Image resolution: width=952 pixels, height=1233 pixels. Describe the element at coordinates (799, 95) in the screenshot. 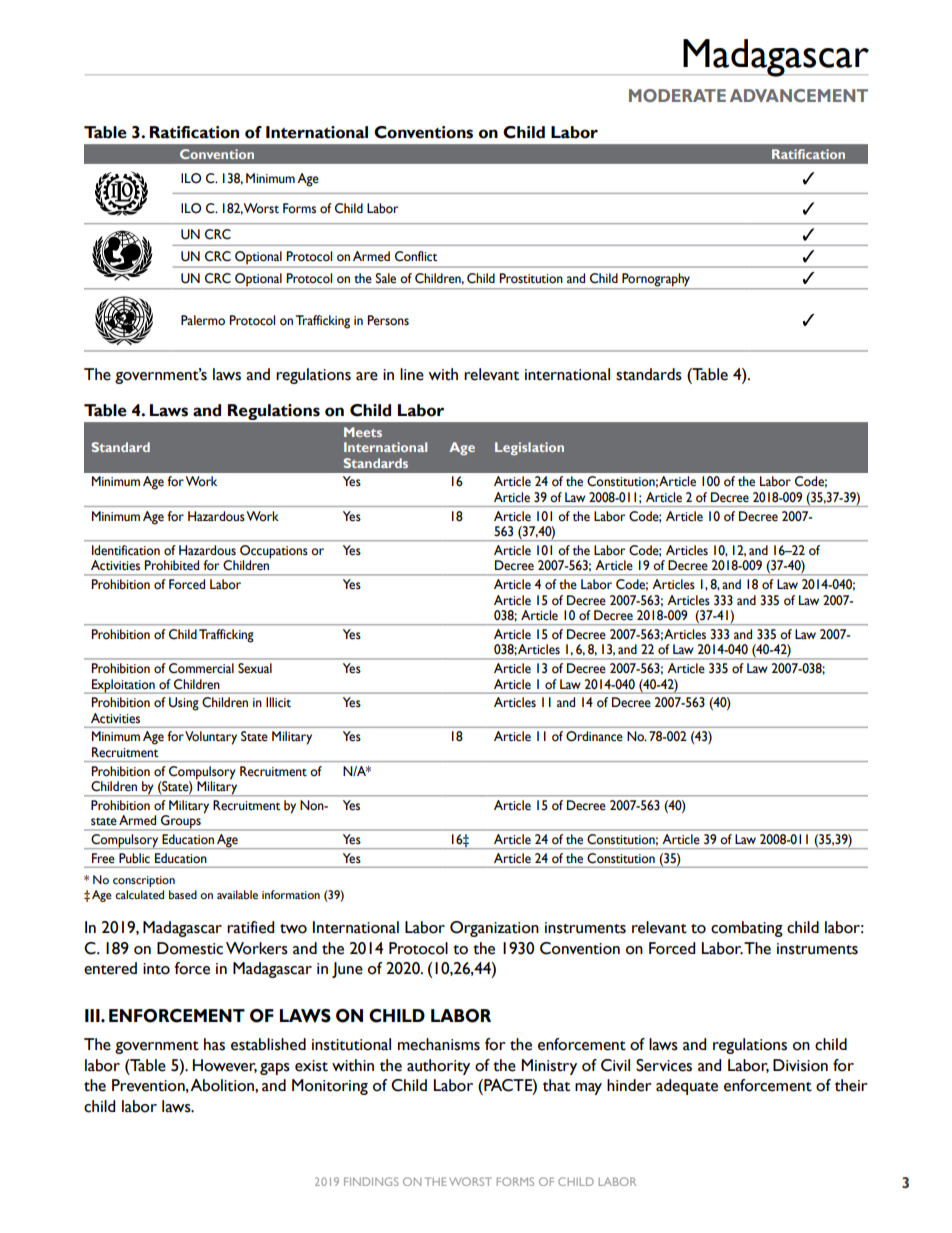

I see `ADVANCEMENT` at that location.
